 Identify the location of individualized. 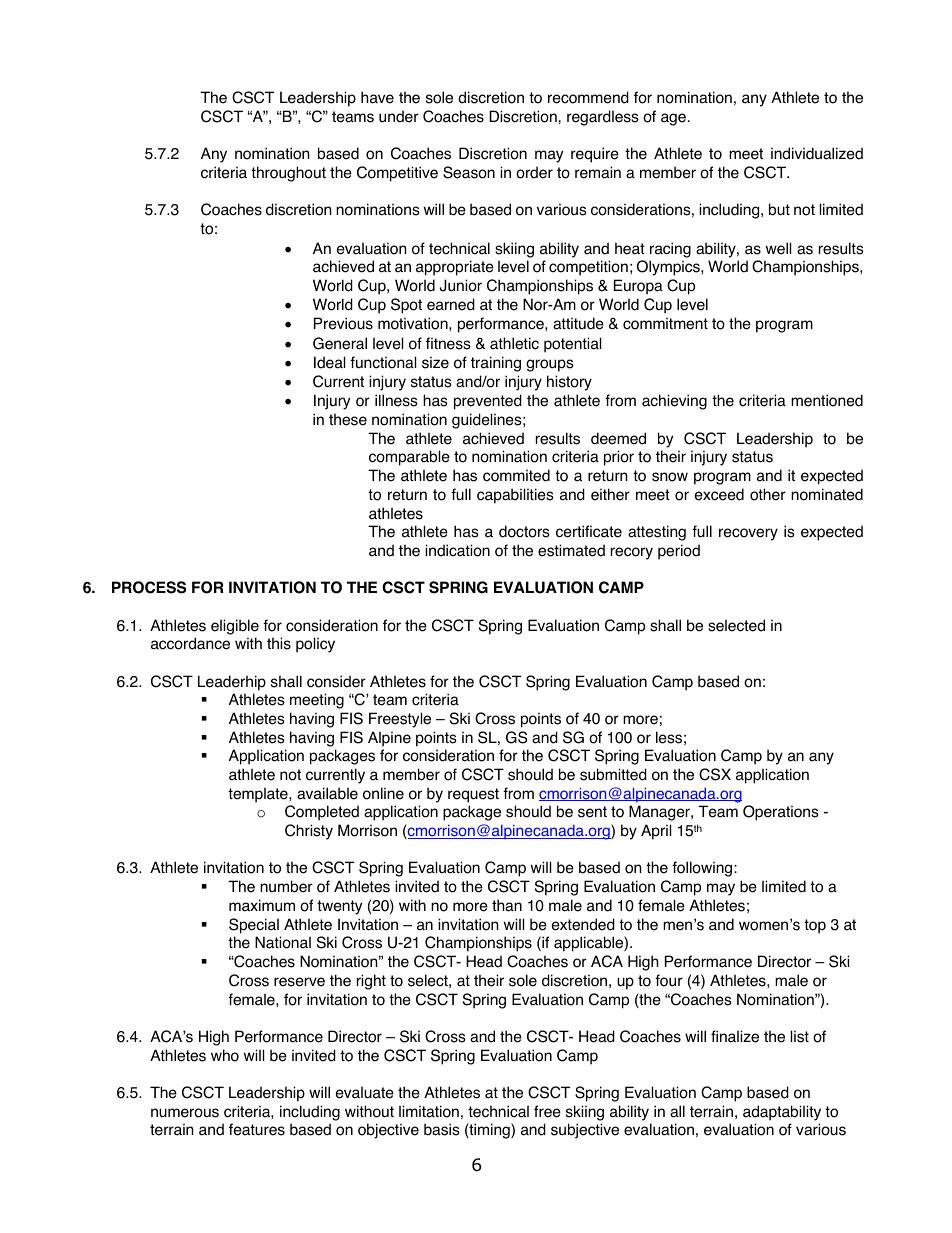
(817, 153).
